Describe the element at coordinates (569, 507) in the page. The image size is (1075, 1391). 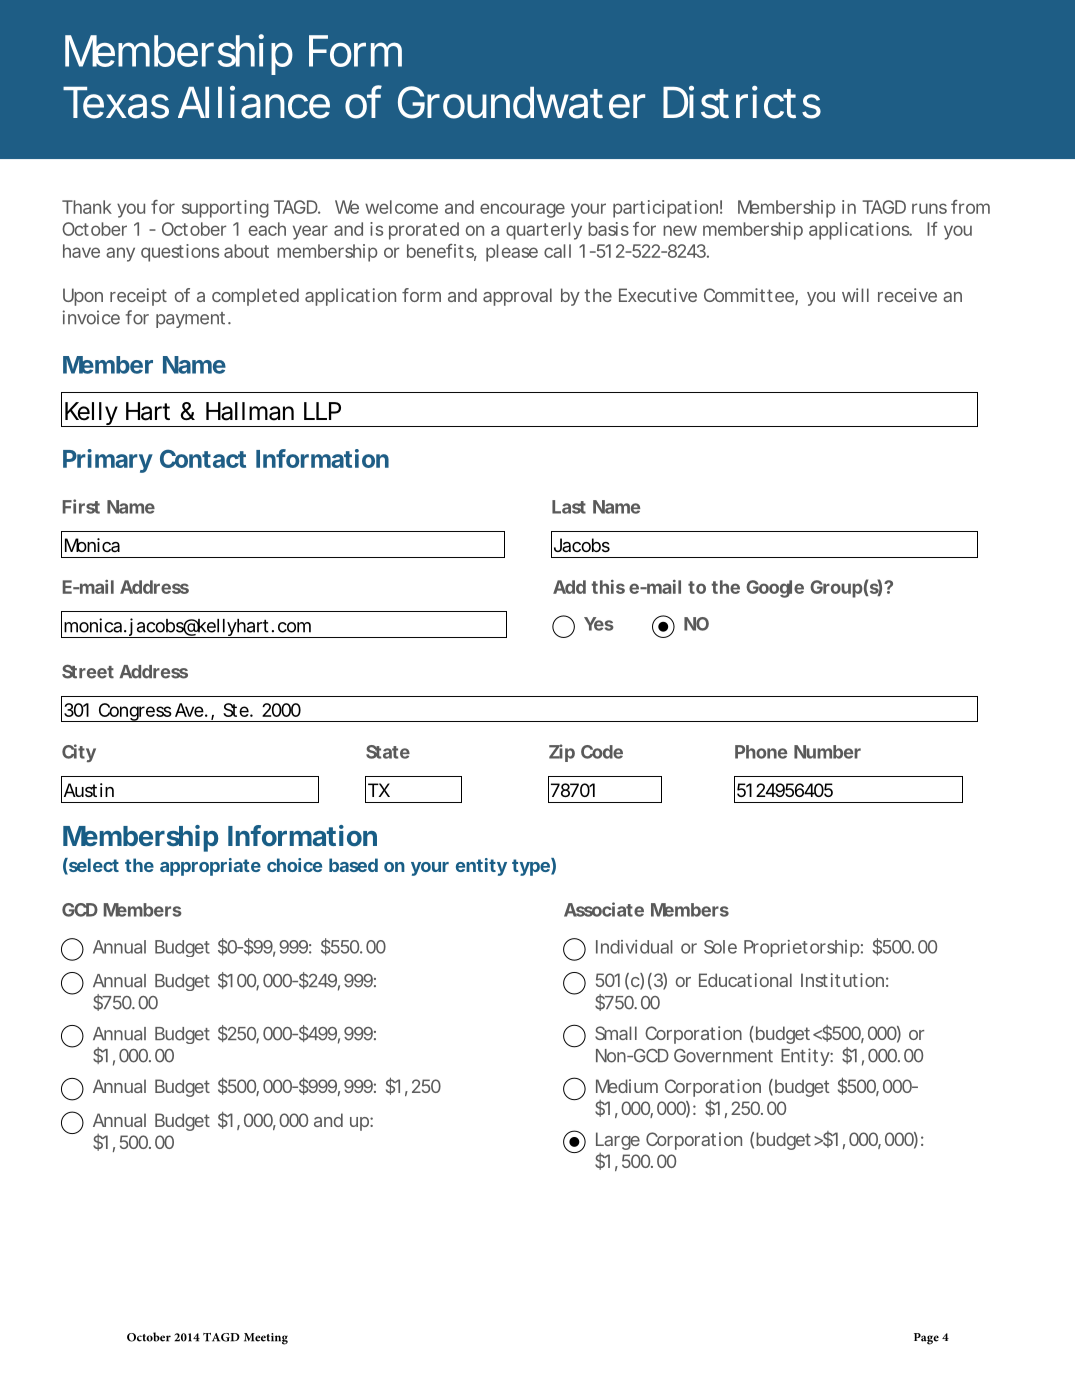
I see `Last` at that location.
